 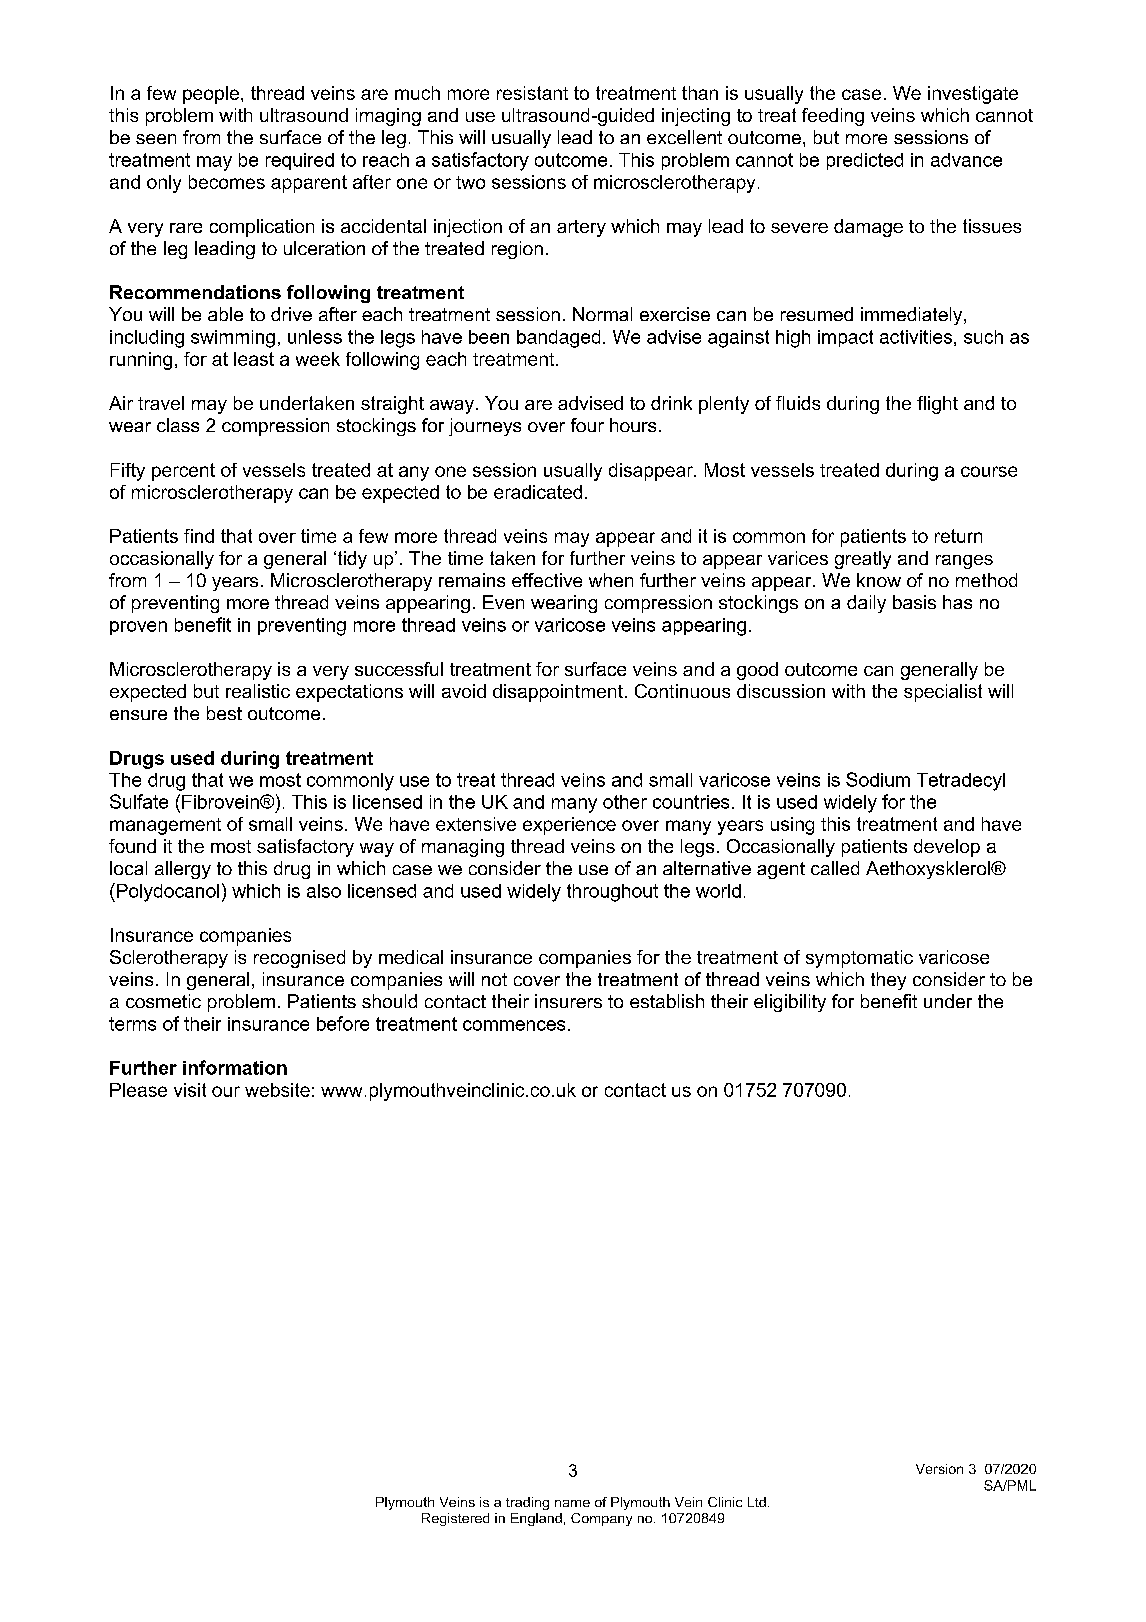 What do you see at coordinates (939, 1469) in the page?
I see `Version` at bounding box center [939, 1469].
